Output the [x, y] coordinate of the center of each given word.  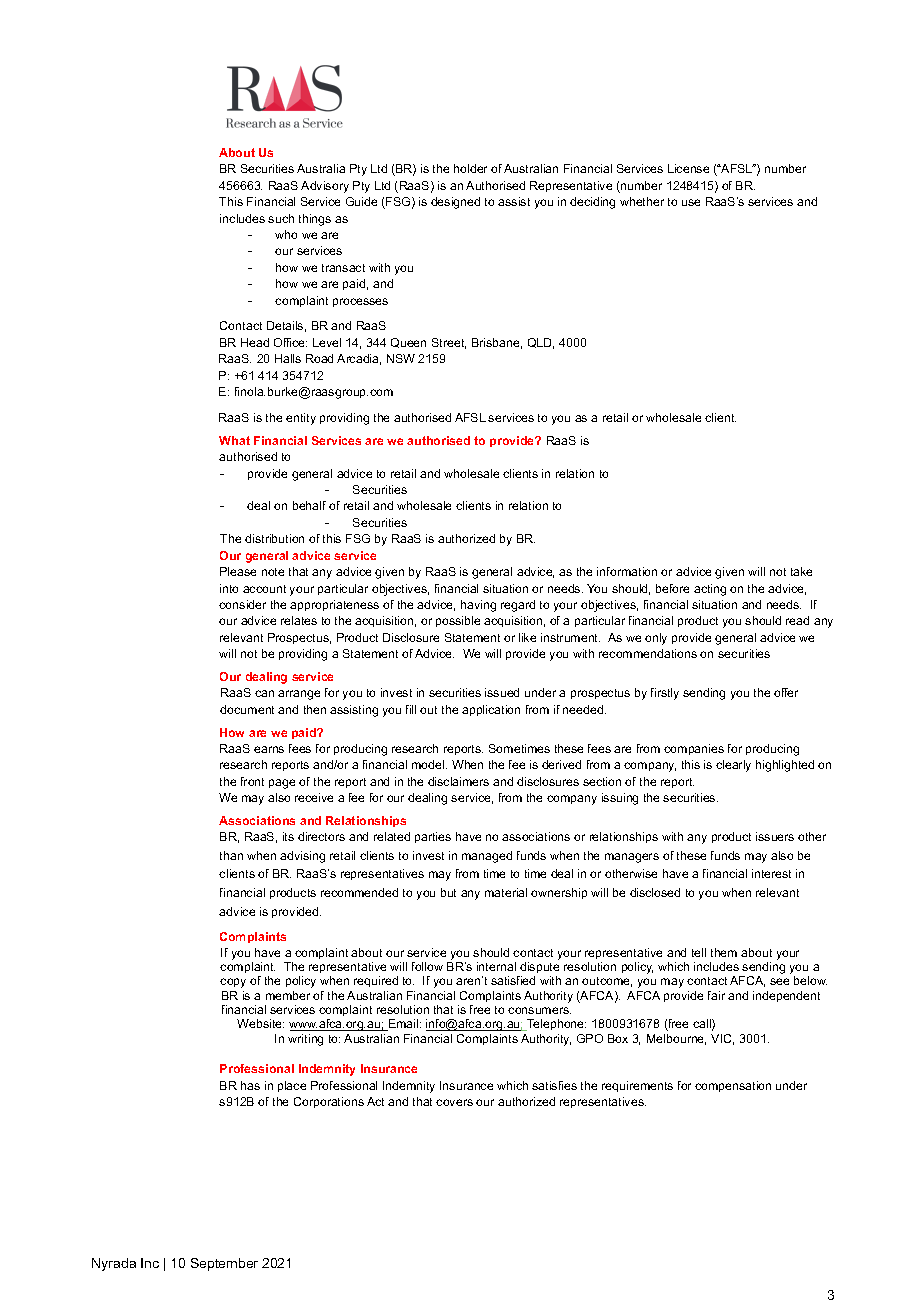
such [281, 218]
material [506, 892]
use [691, 202]
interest [771, 873]
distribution [274, 538]
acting [710, 590]
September [224, 1264]
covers [454, 1102]
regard [518, 606]
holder [470, 168]
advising [302, 857]
